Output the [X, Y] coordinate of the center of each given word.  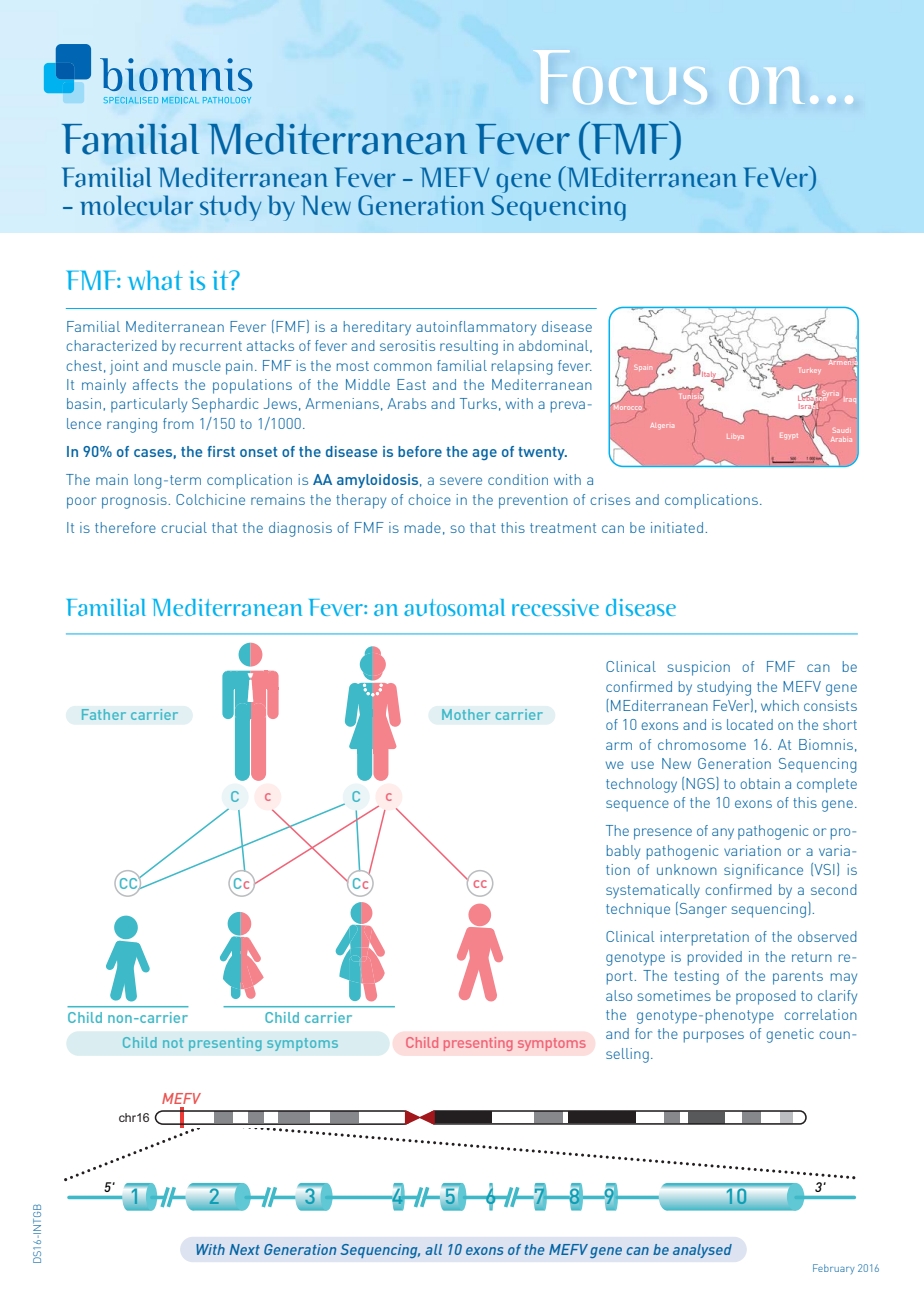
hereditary [377, 328]
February [834, 1269]
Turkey [809, 370]
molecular [136, 205]
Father [104, 714]
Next [244, 1249]
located [750, 724]
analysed [702, 1251]
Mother [466, 714]
